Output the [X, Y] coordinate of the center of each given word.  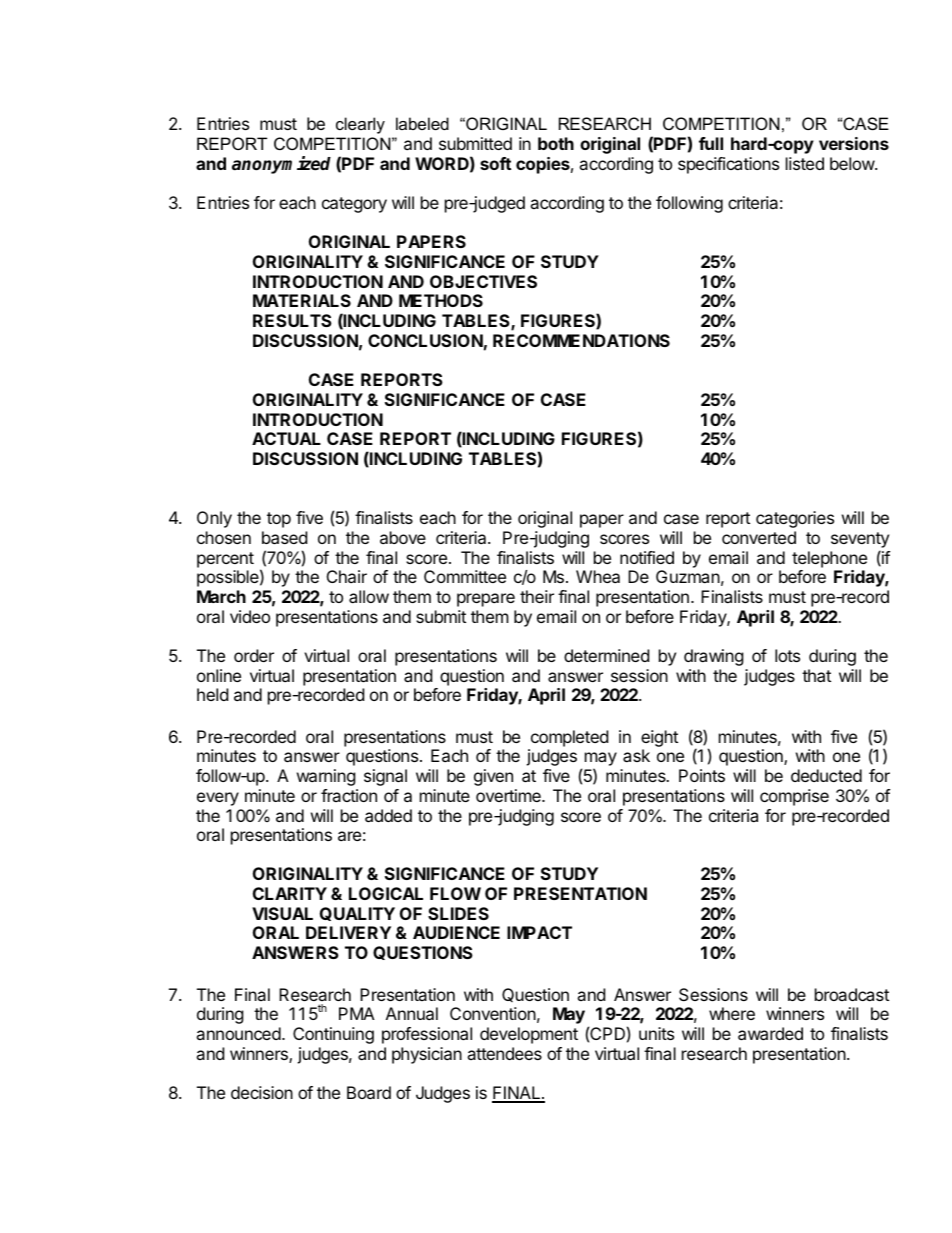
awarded [770, 1033]
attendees [504, 1053]
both [556, 143]
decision [262, 1092]
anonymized [281, 165]
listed [805, 163]
